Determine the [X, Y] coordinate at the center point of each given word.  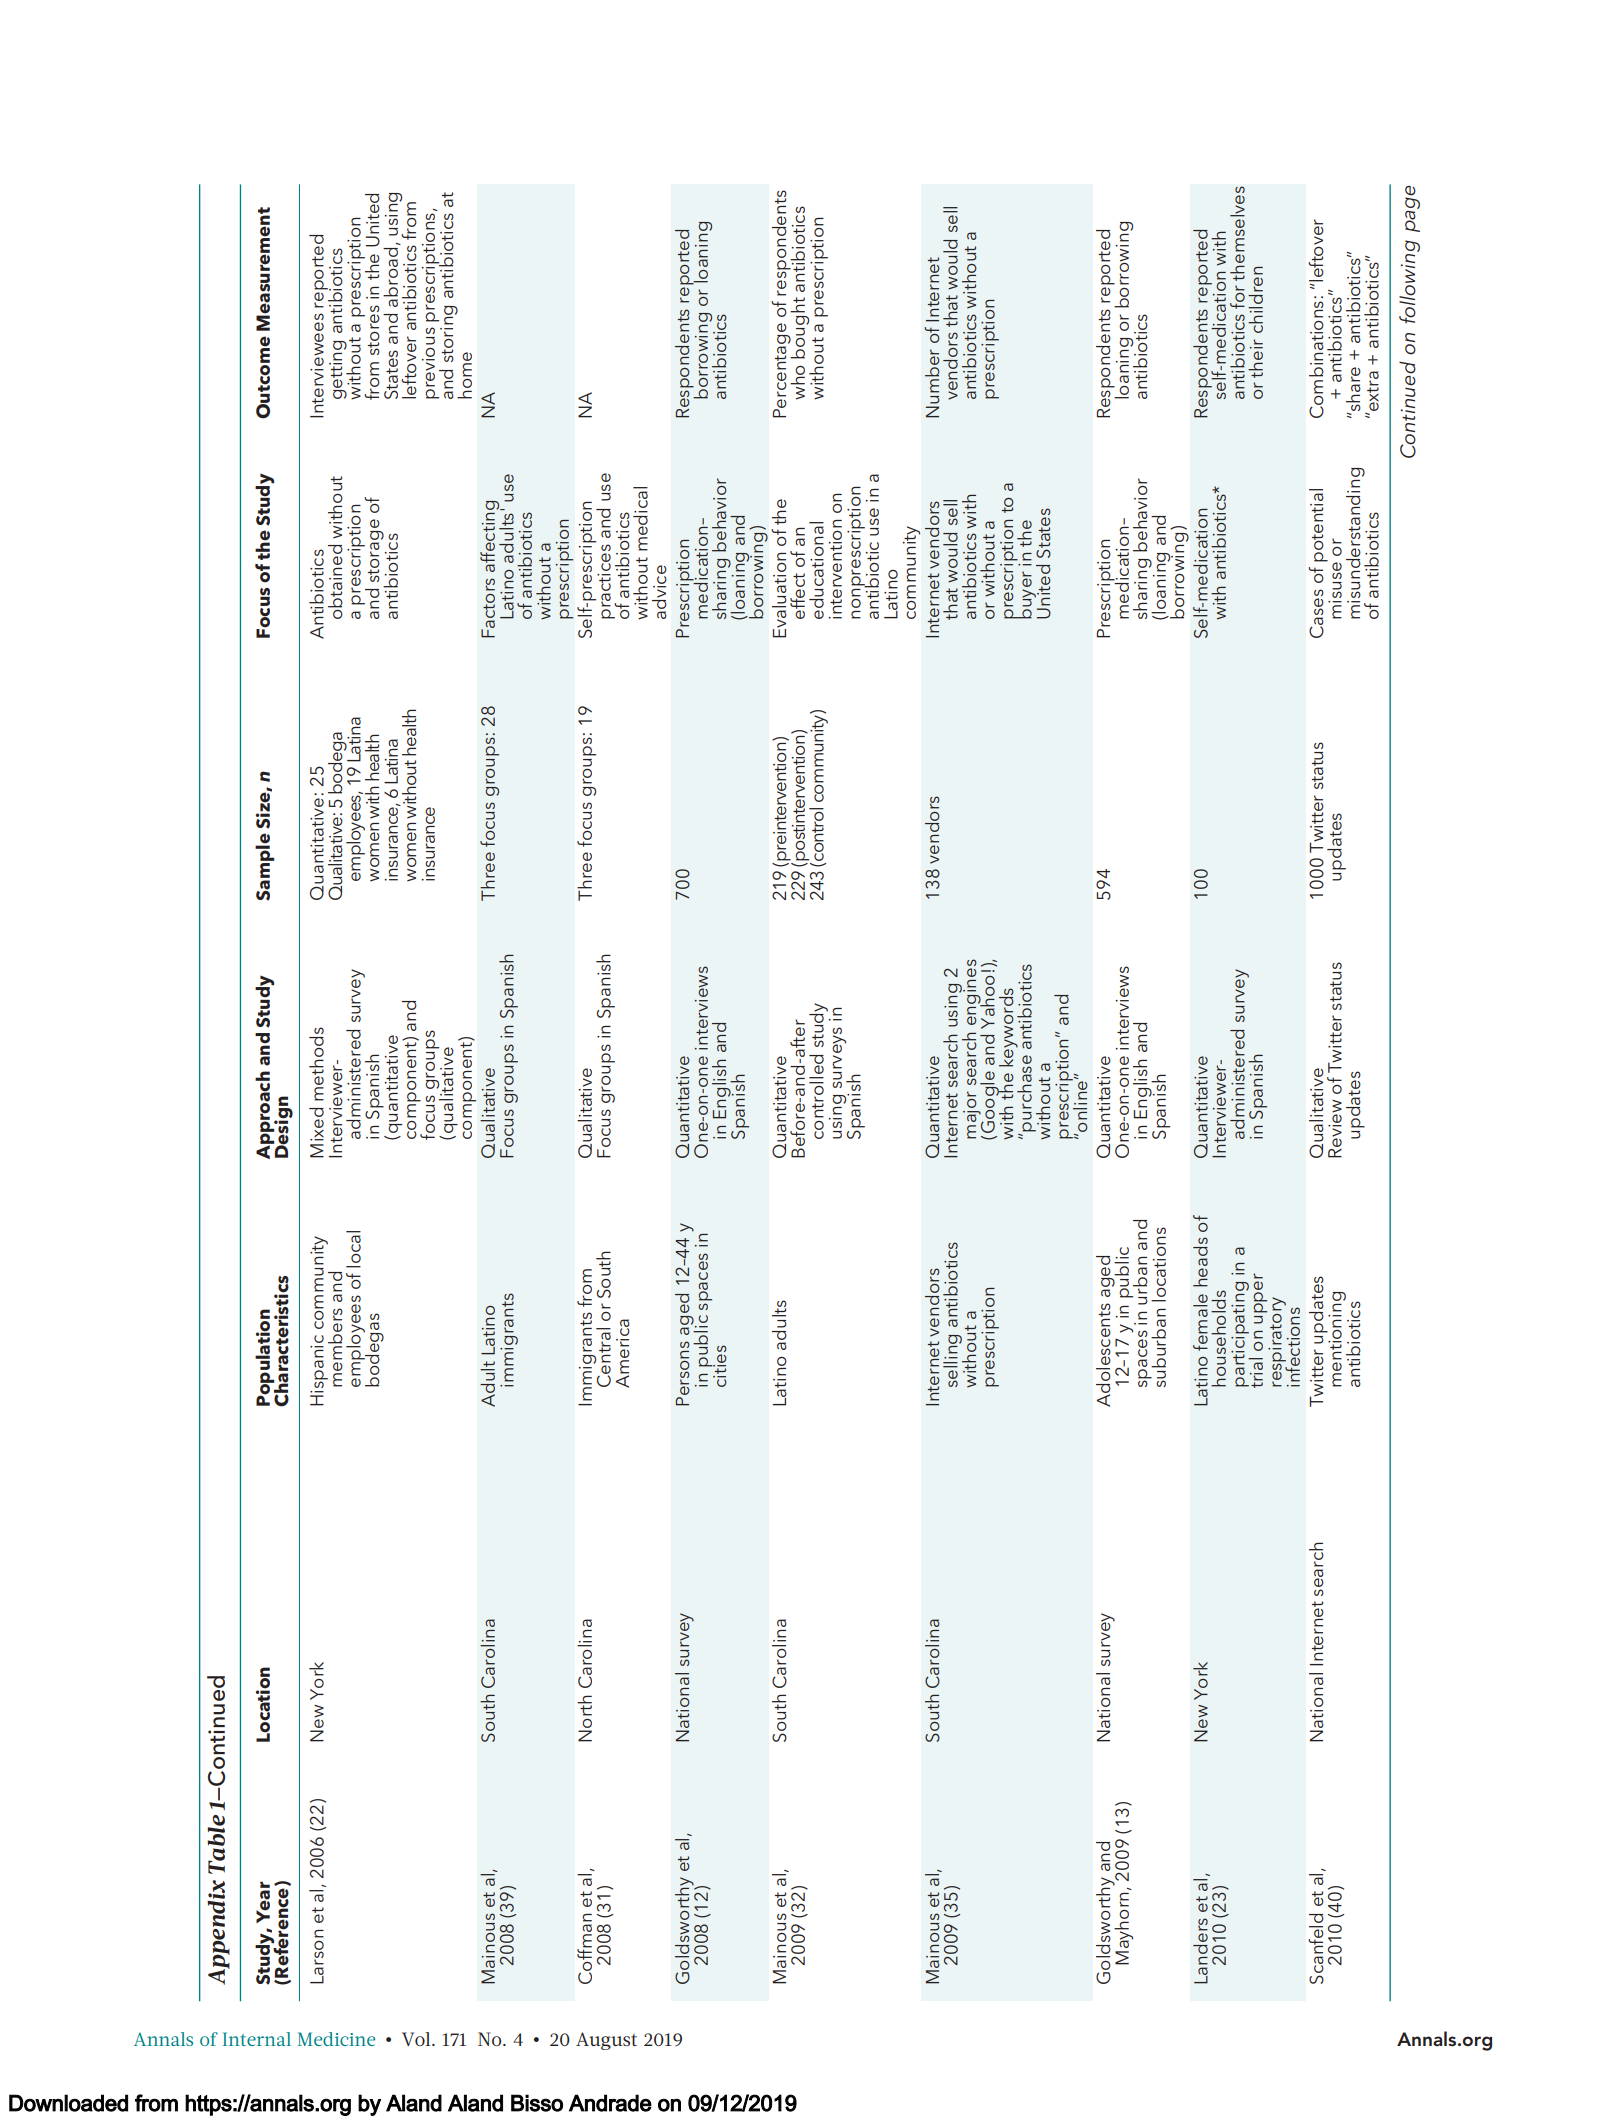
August [606, 2041]
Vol [417, 2039]
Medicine [336, 2039]
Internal [257, 2039]
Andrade [610, 2103]
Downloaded [68, 2103]
